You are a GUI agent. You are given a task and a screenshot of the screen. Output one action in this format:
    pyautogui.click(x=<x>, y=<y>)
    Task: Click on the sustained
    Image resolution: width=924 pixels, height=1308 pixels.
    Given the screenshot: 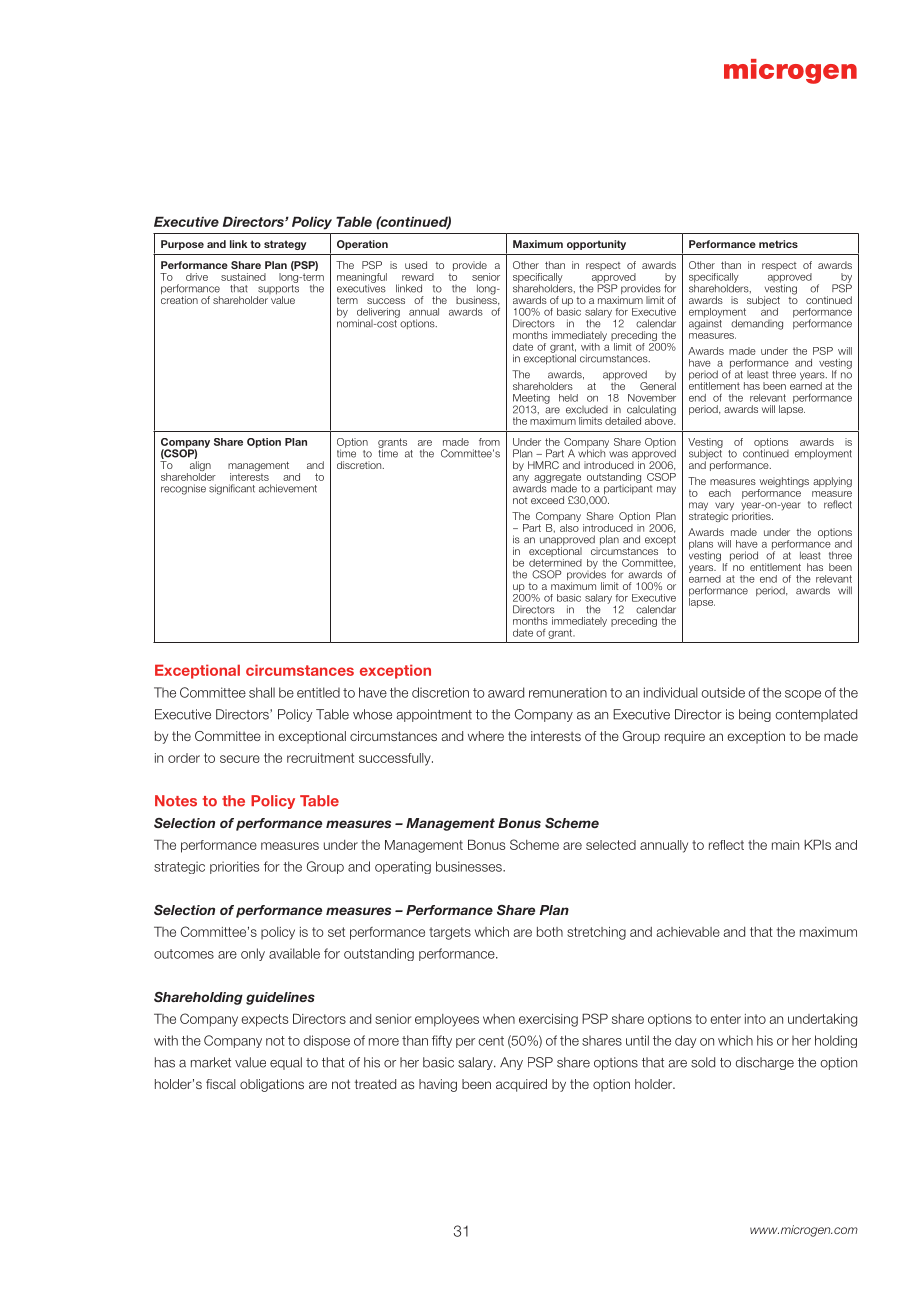 What is the action you would take?
    pyautogui.click(x=243, y=277)
